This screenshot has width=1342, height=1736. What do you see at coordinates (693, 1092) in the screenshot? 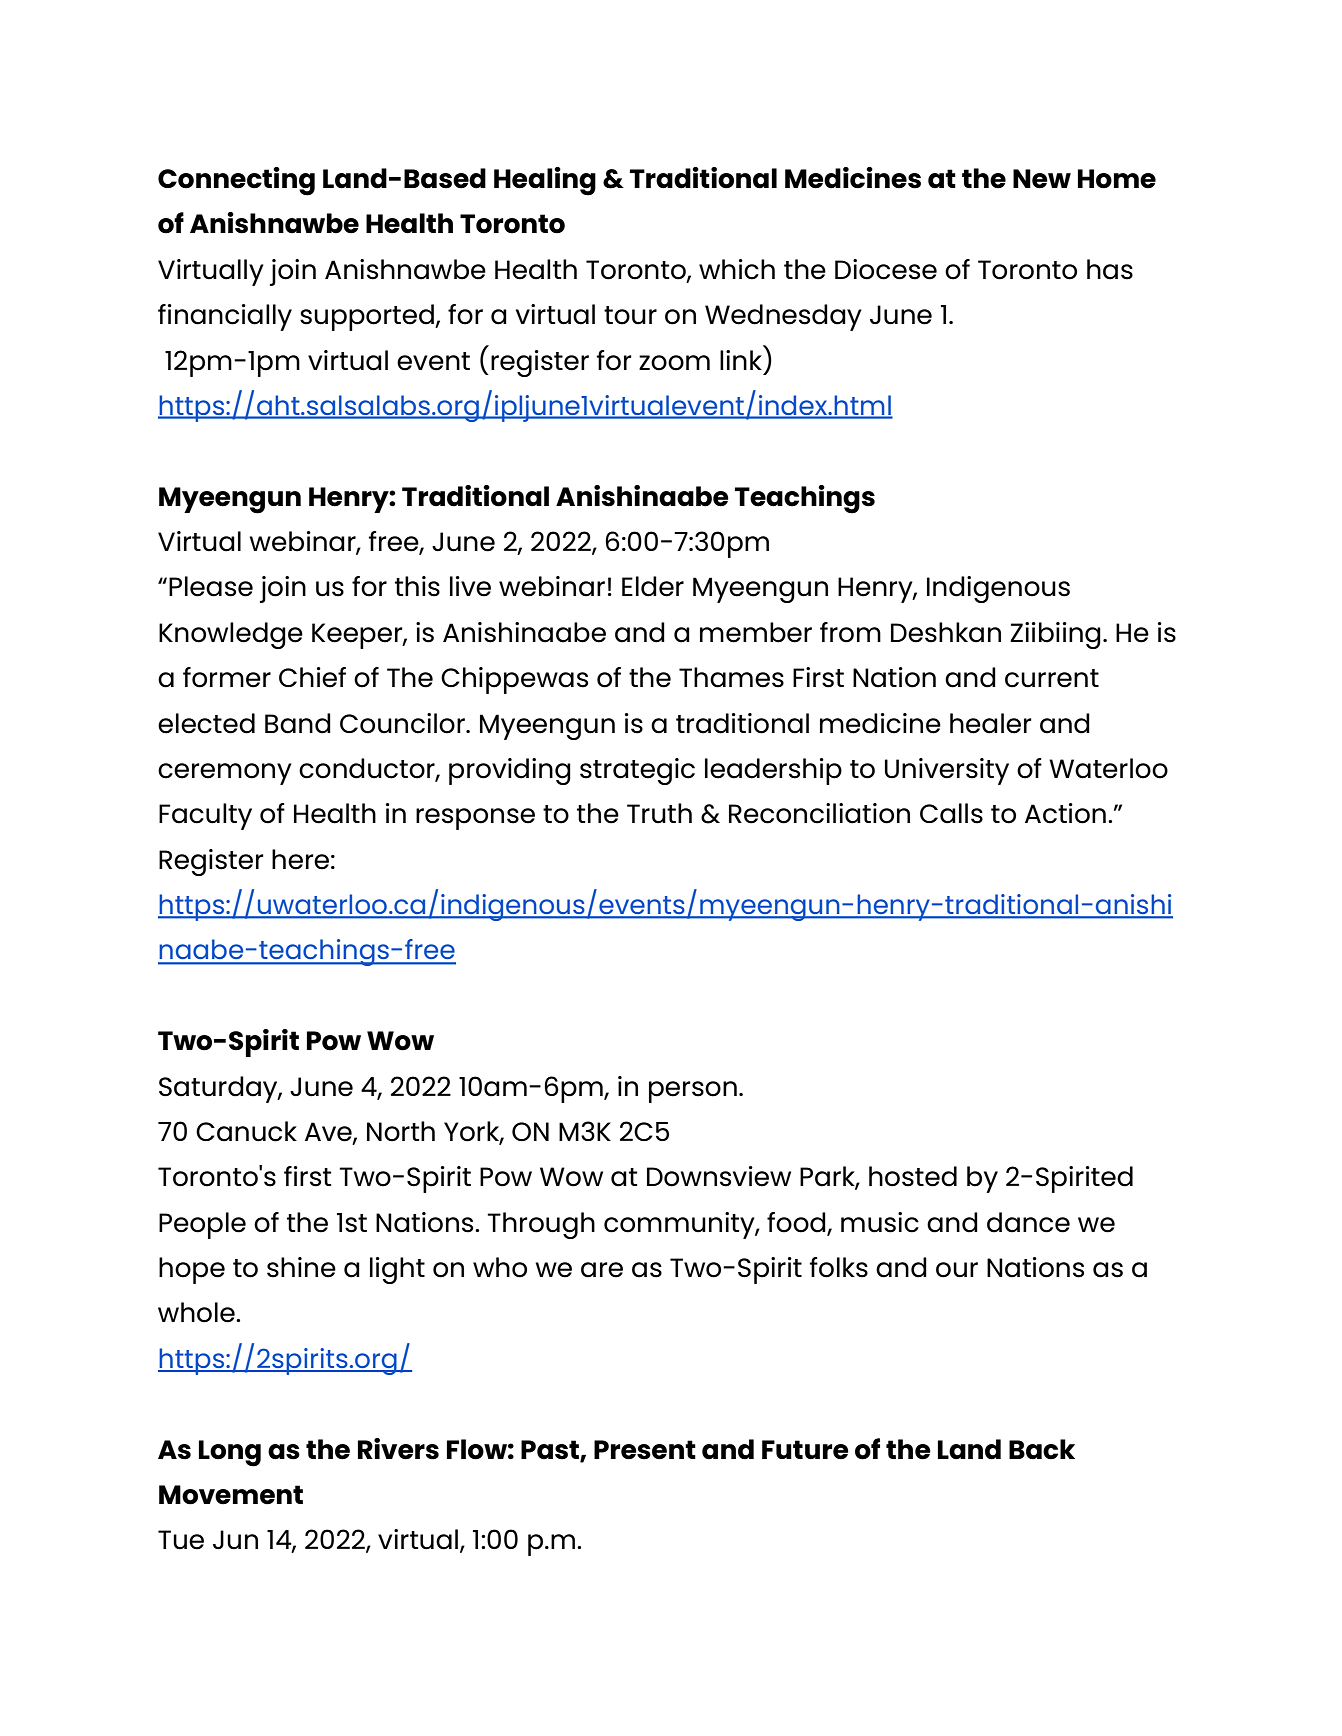
I see `person` at bounding box center [693, 1092].
